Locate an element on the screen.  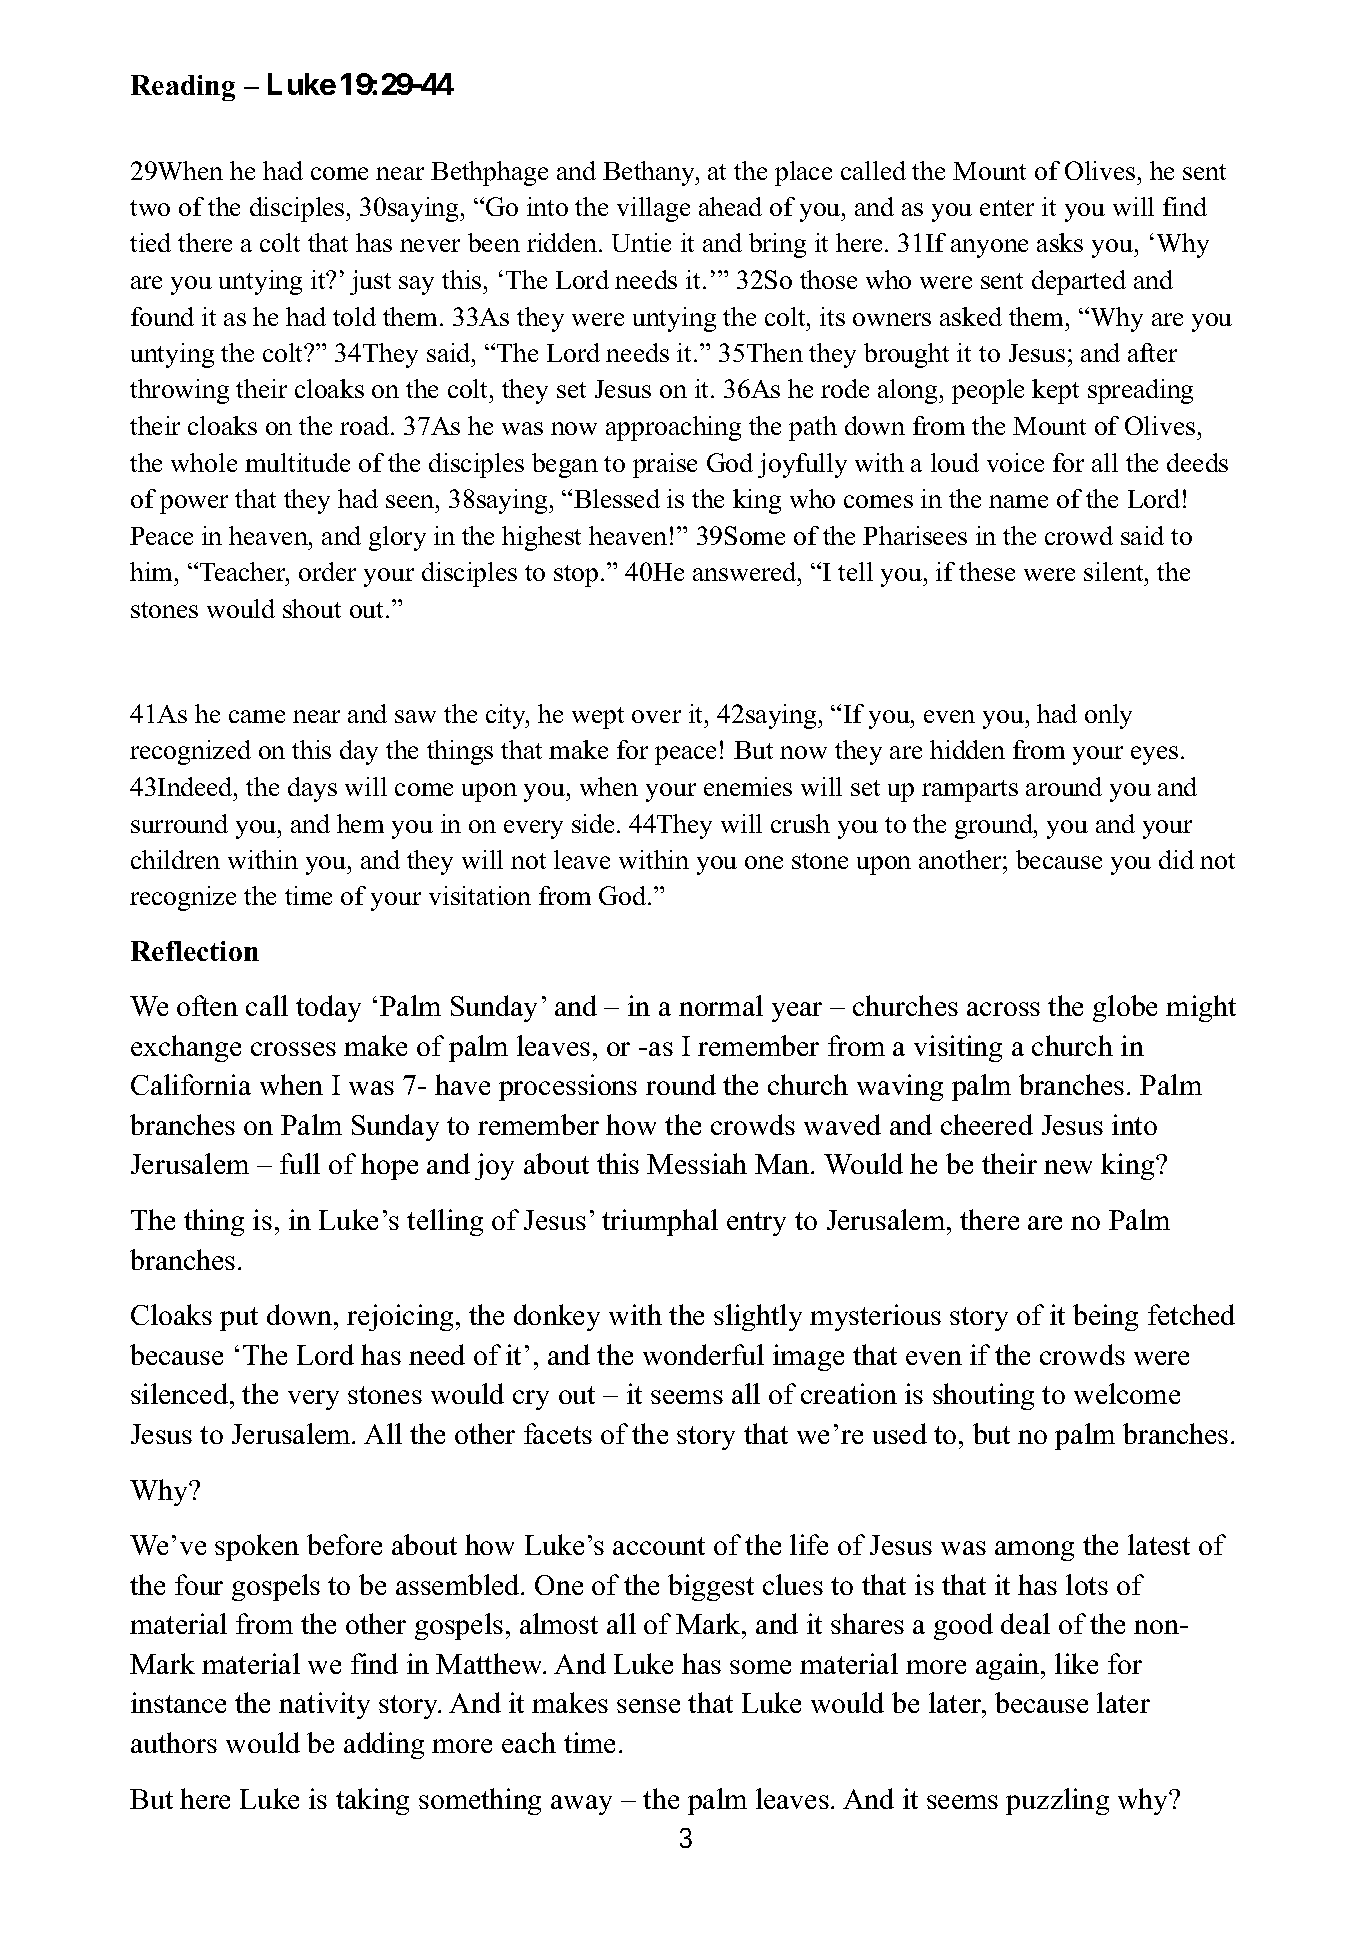
asks is located at coordinates (1060, 242).
